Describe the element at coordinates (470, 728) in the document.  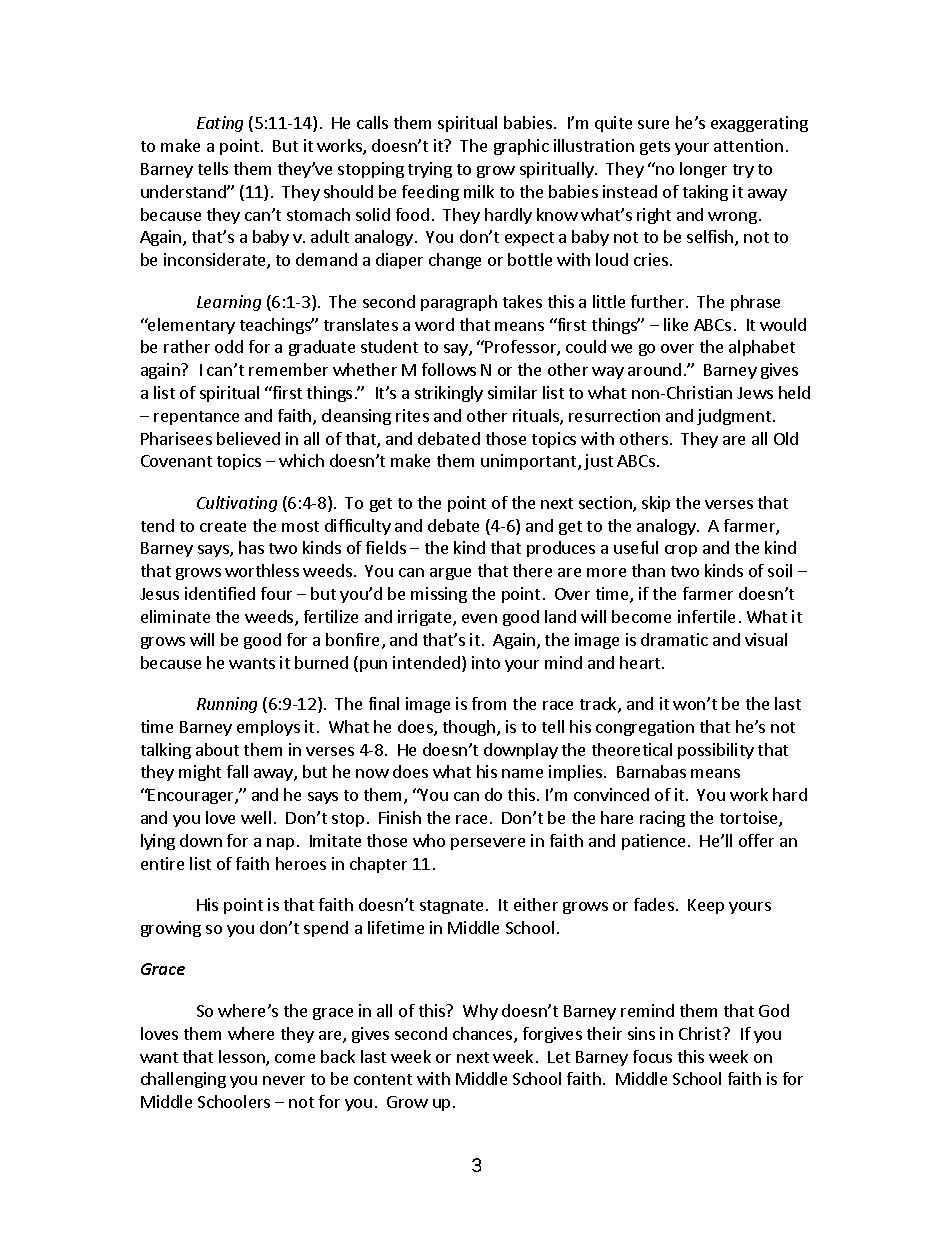
I see `though` at that location.
